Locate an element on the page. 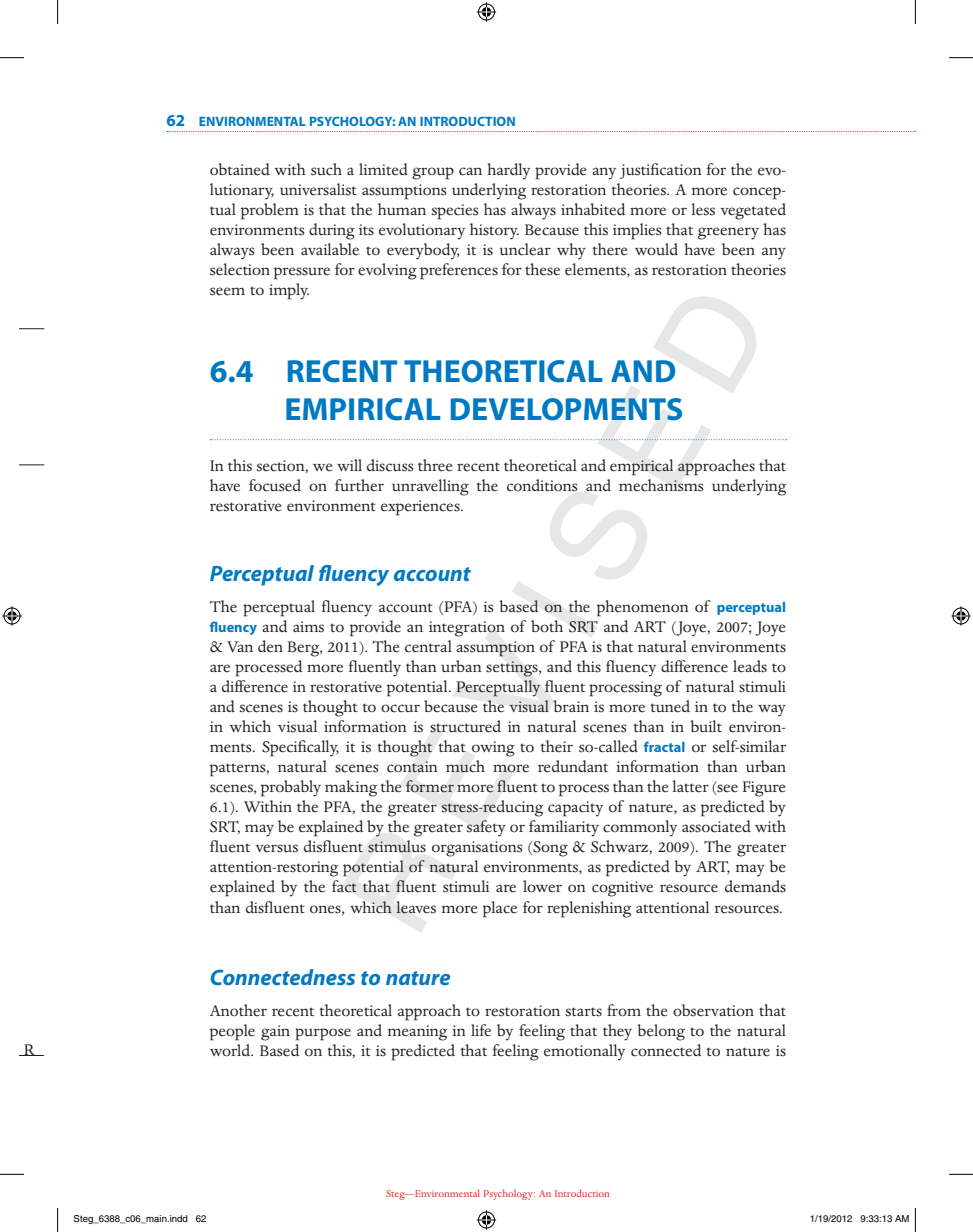  focused is located at coordinates (275, 485).
